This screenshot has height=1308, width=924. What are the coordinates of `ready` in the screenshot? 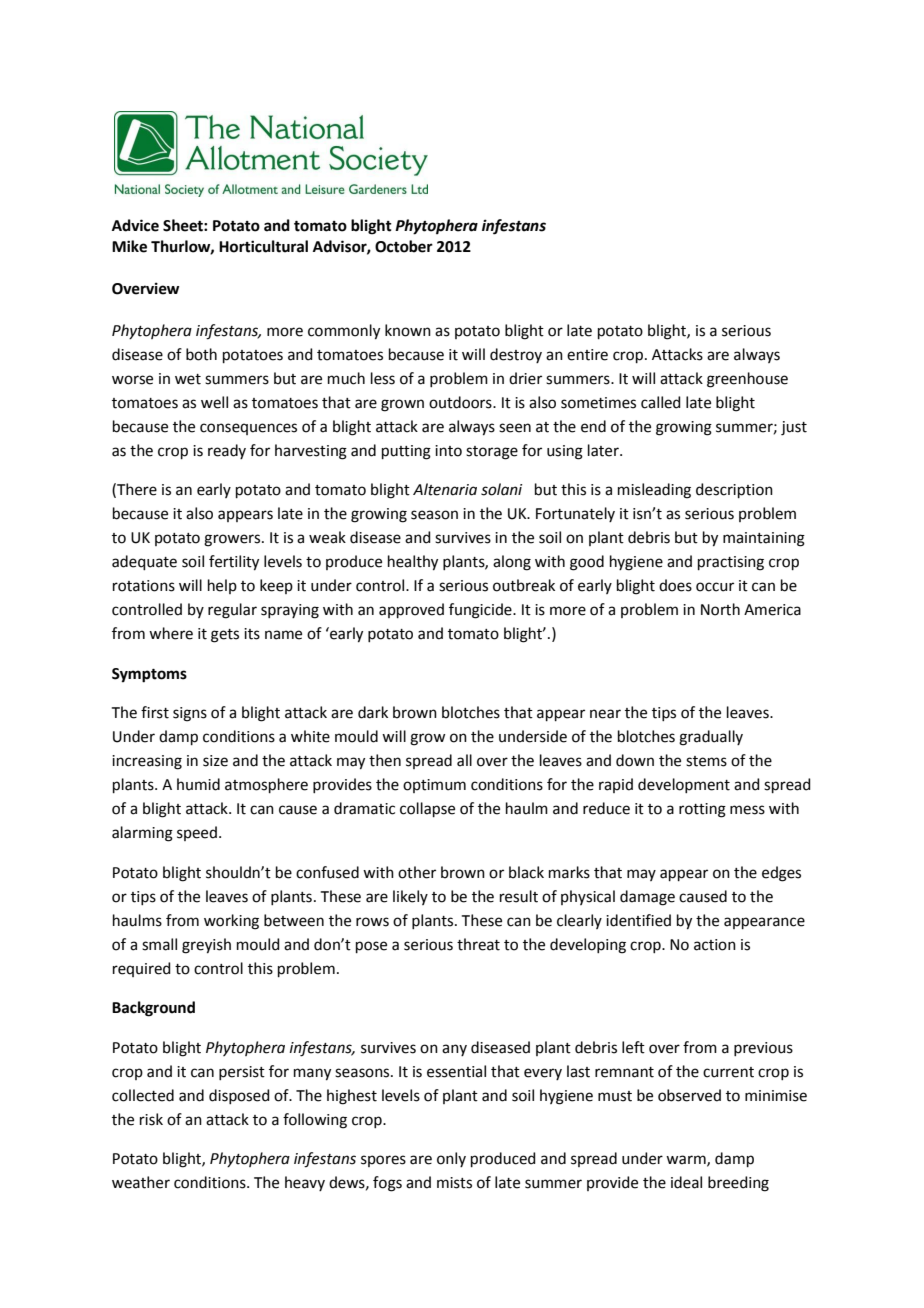 It's located at (227, 451).
